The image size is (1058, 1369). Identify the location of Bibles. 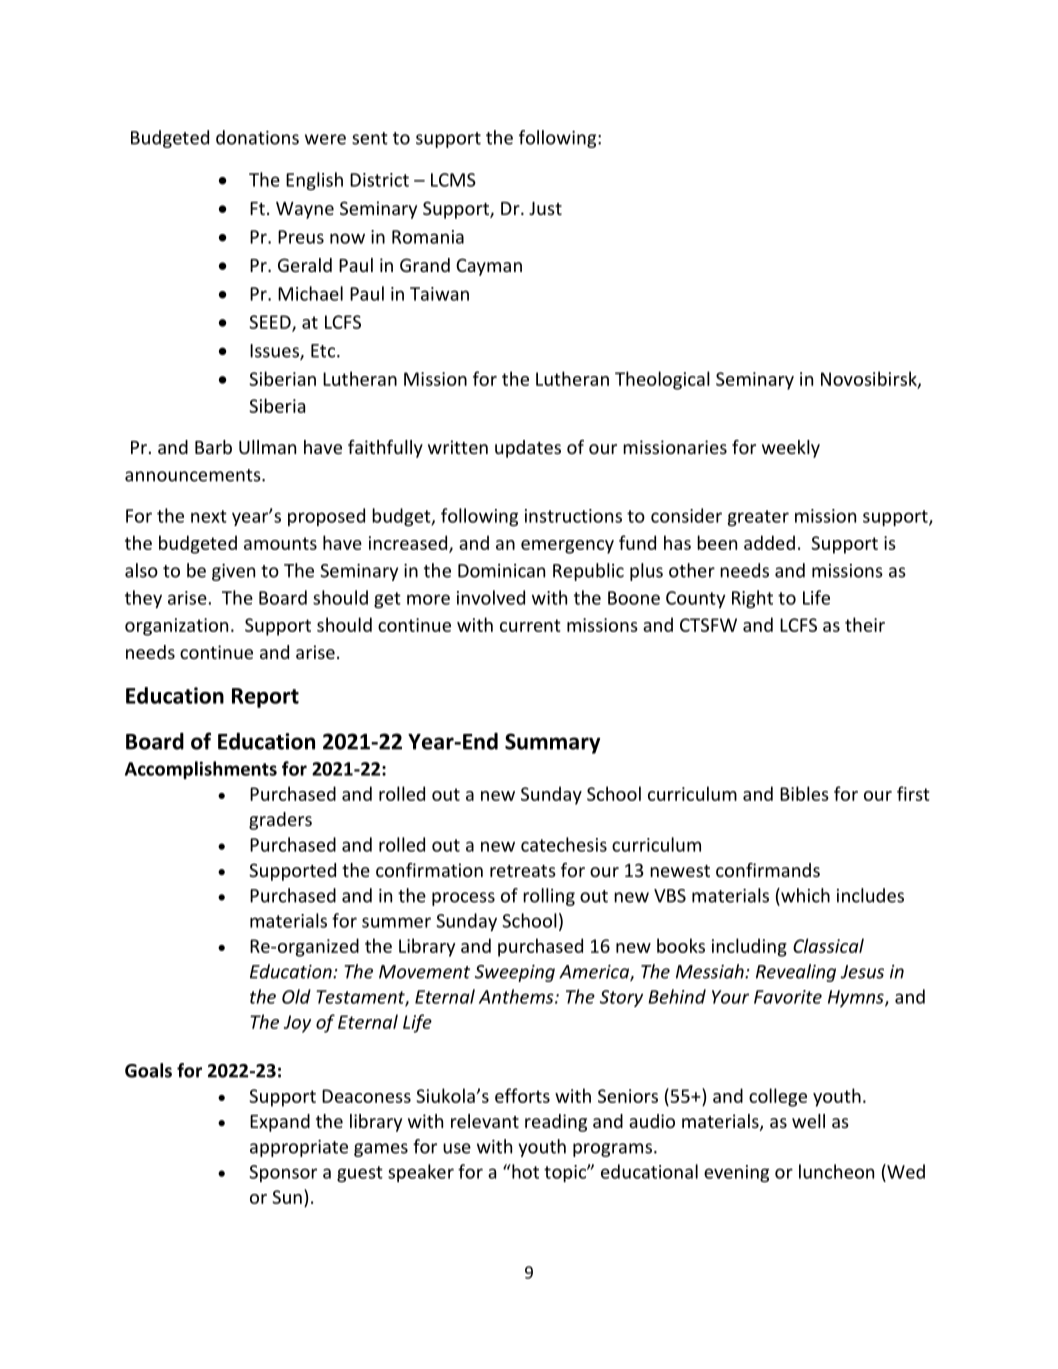
(804, 793).
